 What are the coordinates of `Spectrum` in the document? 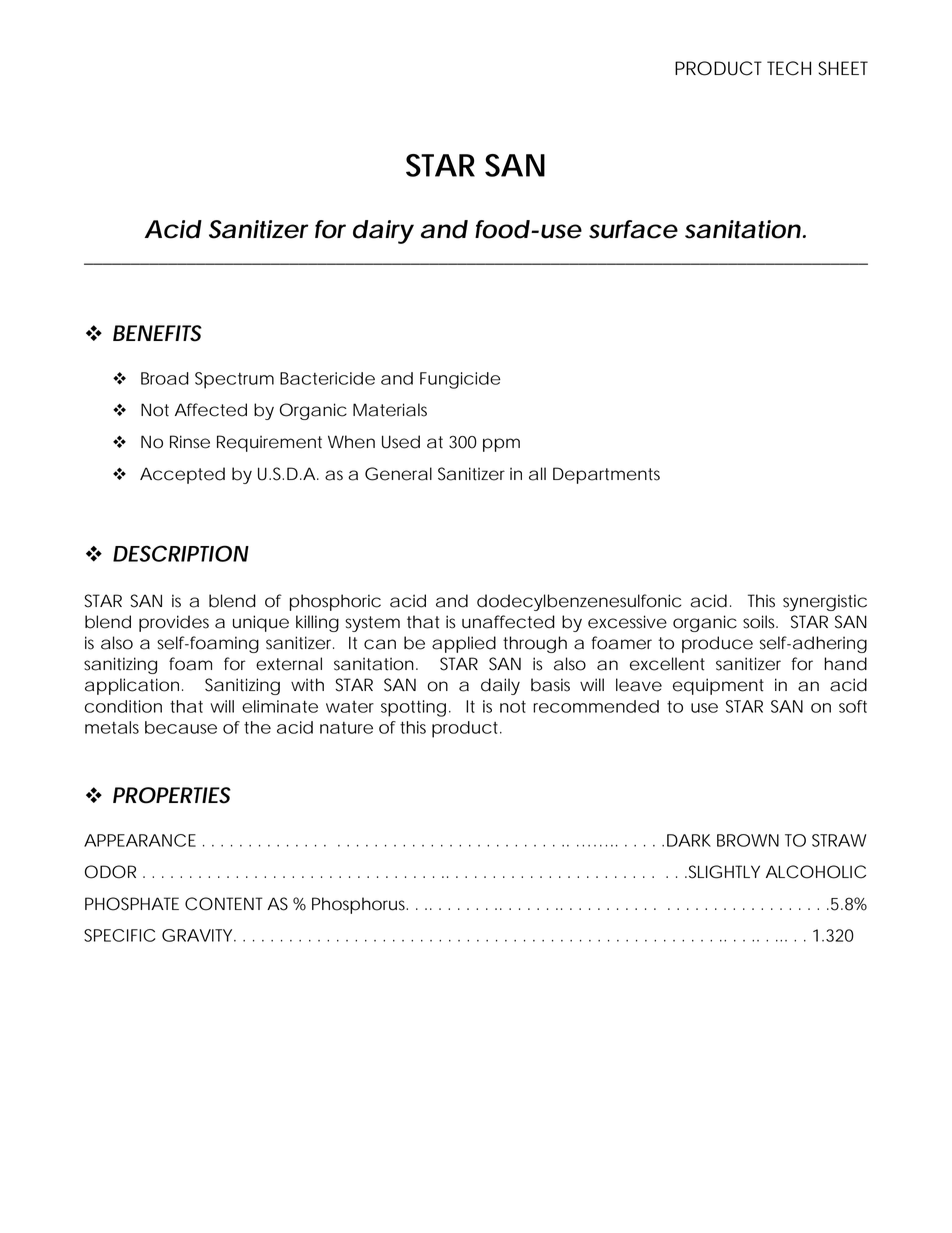 It's located at (234, 380).
